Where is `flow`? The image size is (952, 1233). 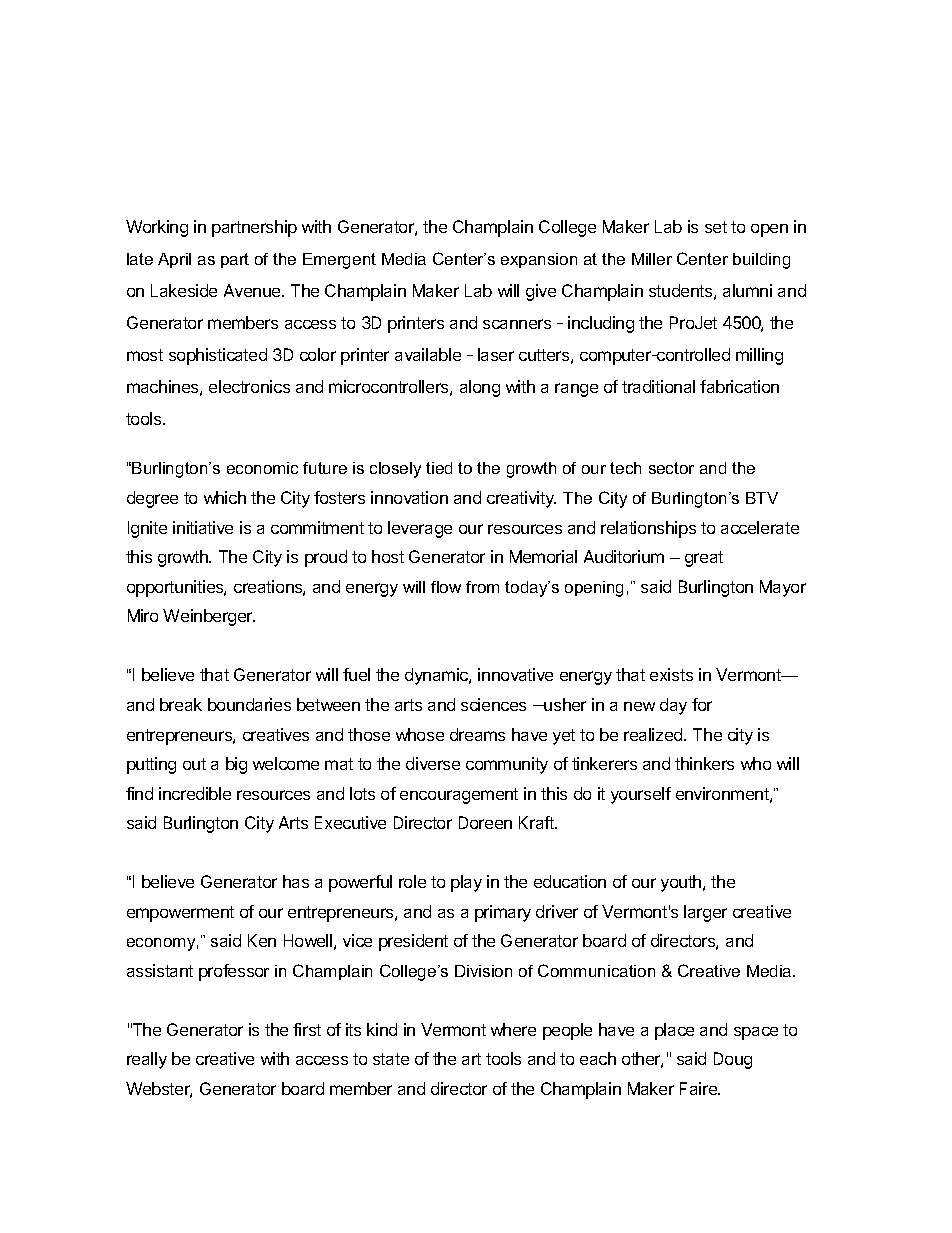
flow is located at coordinates (446, 587).
